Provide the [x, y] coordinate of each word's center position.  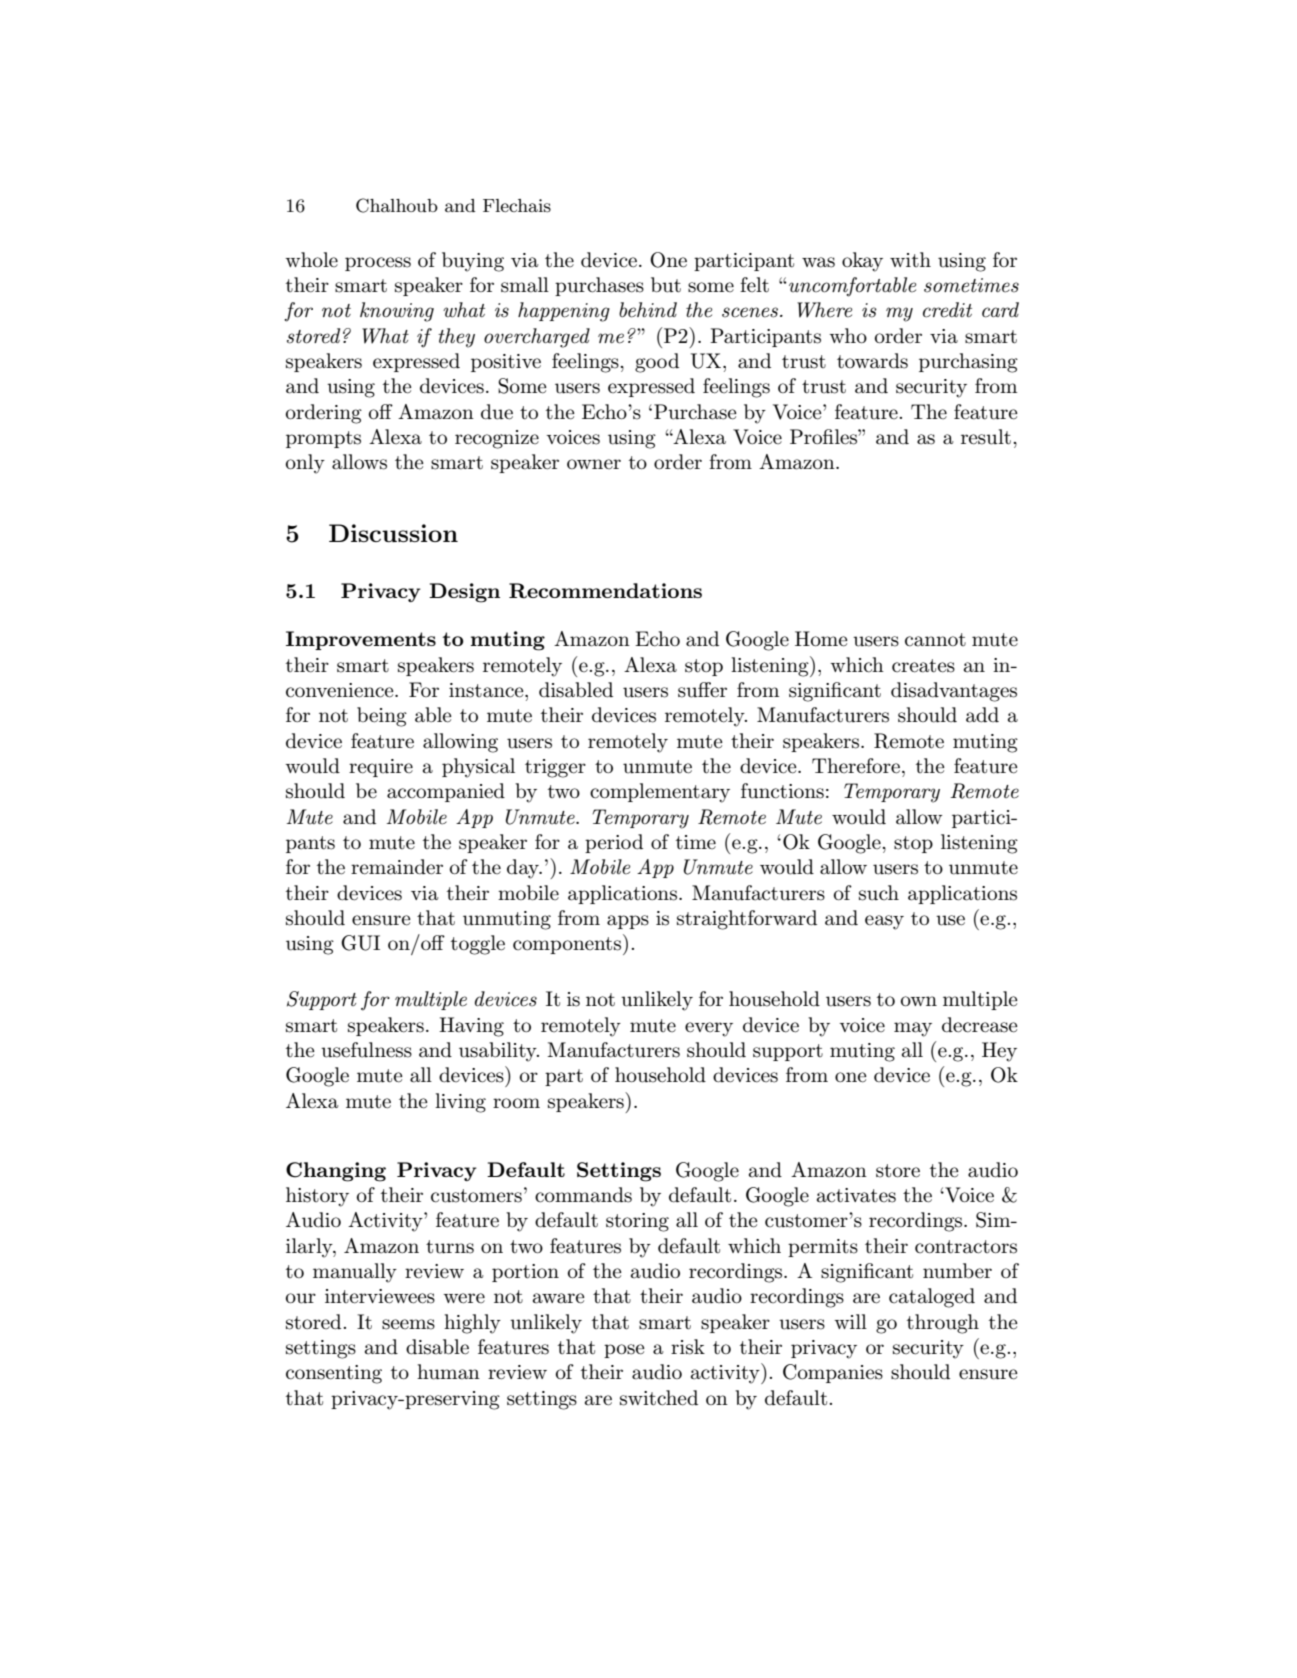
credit [947, 310]
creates [923, 666]
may [913, 1029]
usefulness [366, 1050]
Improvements [361, 640]
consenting [334, 1374]
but [666, 285]
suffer [702, 690]
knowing [397, 312]
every [709, 1029]
